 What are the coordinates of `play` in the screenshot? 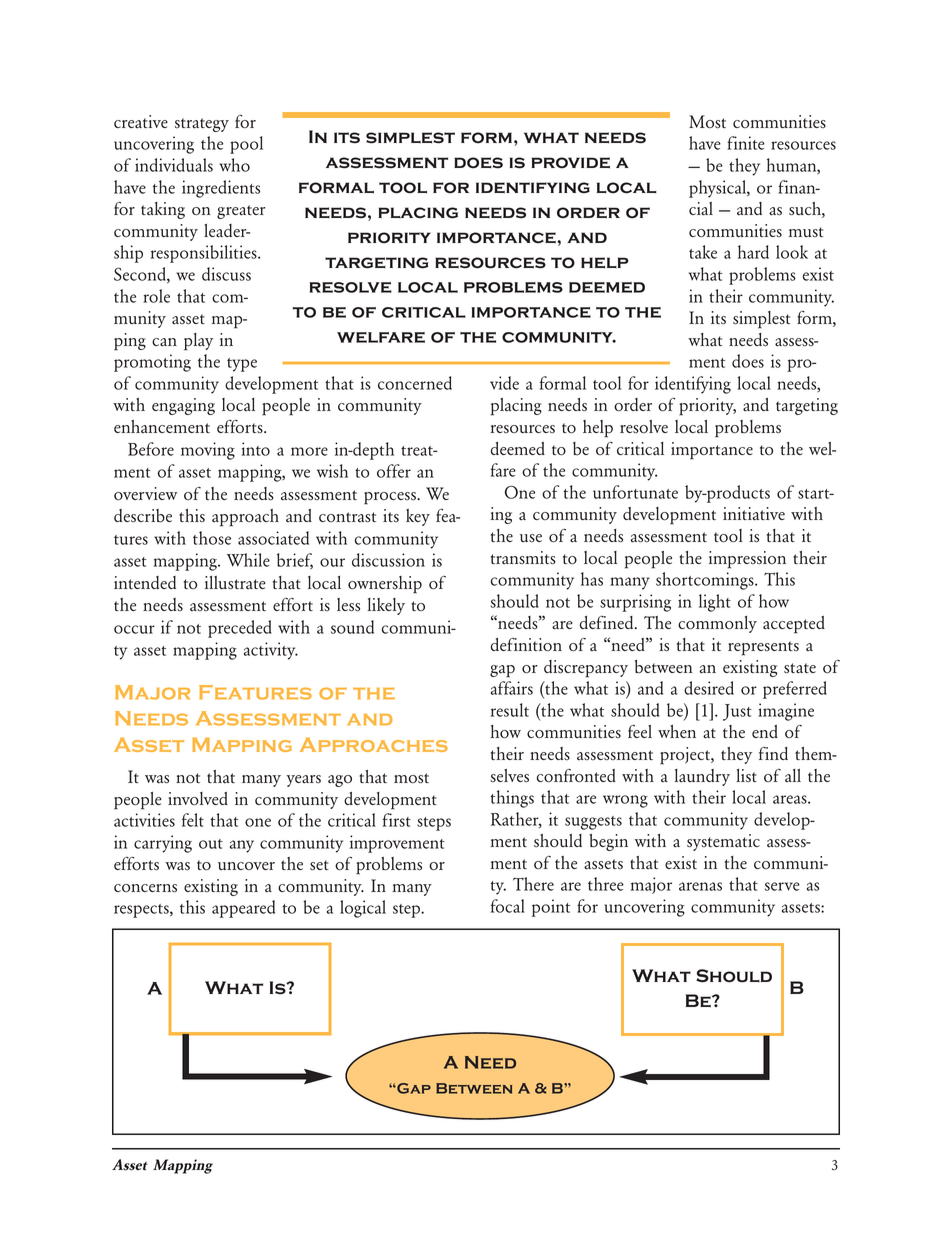 It's located at (198, 342).
